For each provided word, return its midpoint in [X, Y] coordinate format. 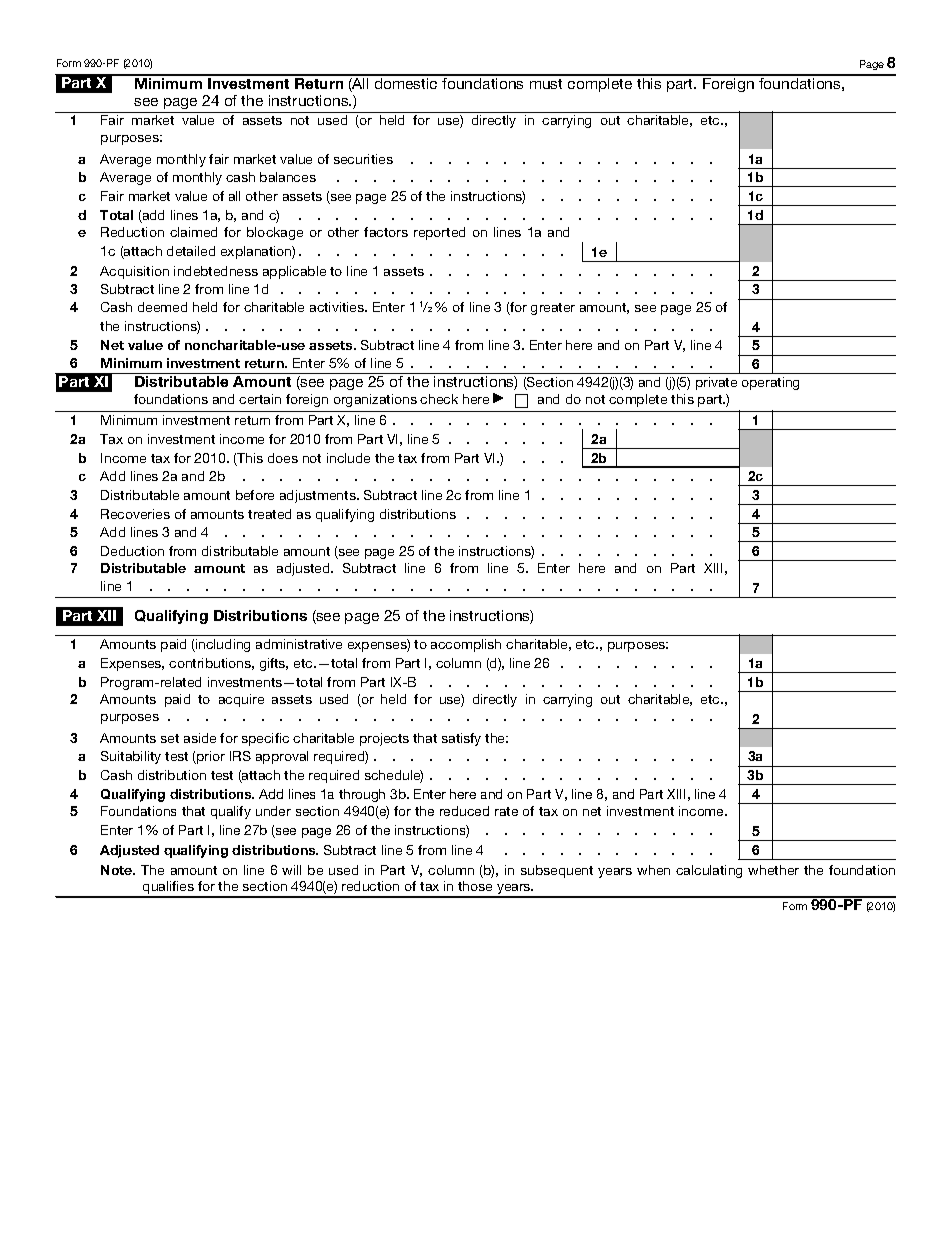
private [716, 383]
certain [260, 399]
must [546, 84]
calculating [709, 871]
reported [439, 233]
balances [288, 177]
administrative [299, 644]
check [439, 399]
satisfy [461, 739]
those [475, 886]
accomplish [466, 645]
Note [118, 870]
